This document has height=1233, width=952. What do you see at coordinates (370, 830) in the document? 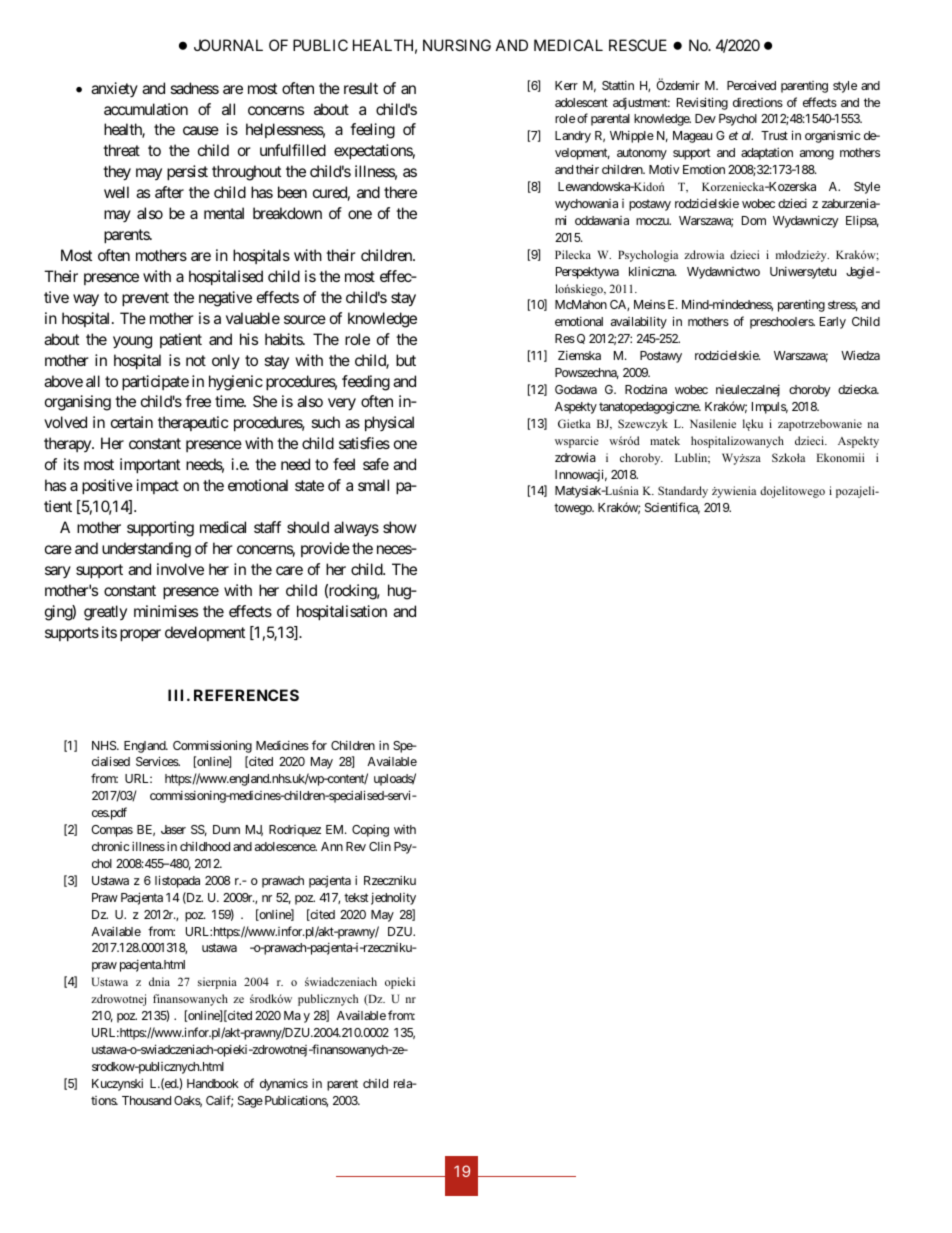
I see `Coping` at bounding box center [370, 830].
